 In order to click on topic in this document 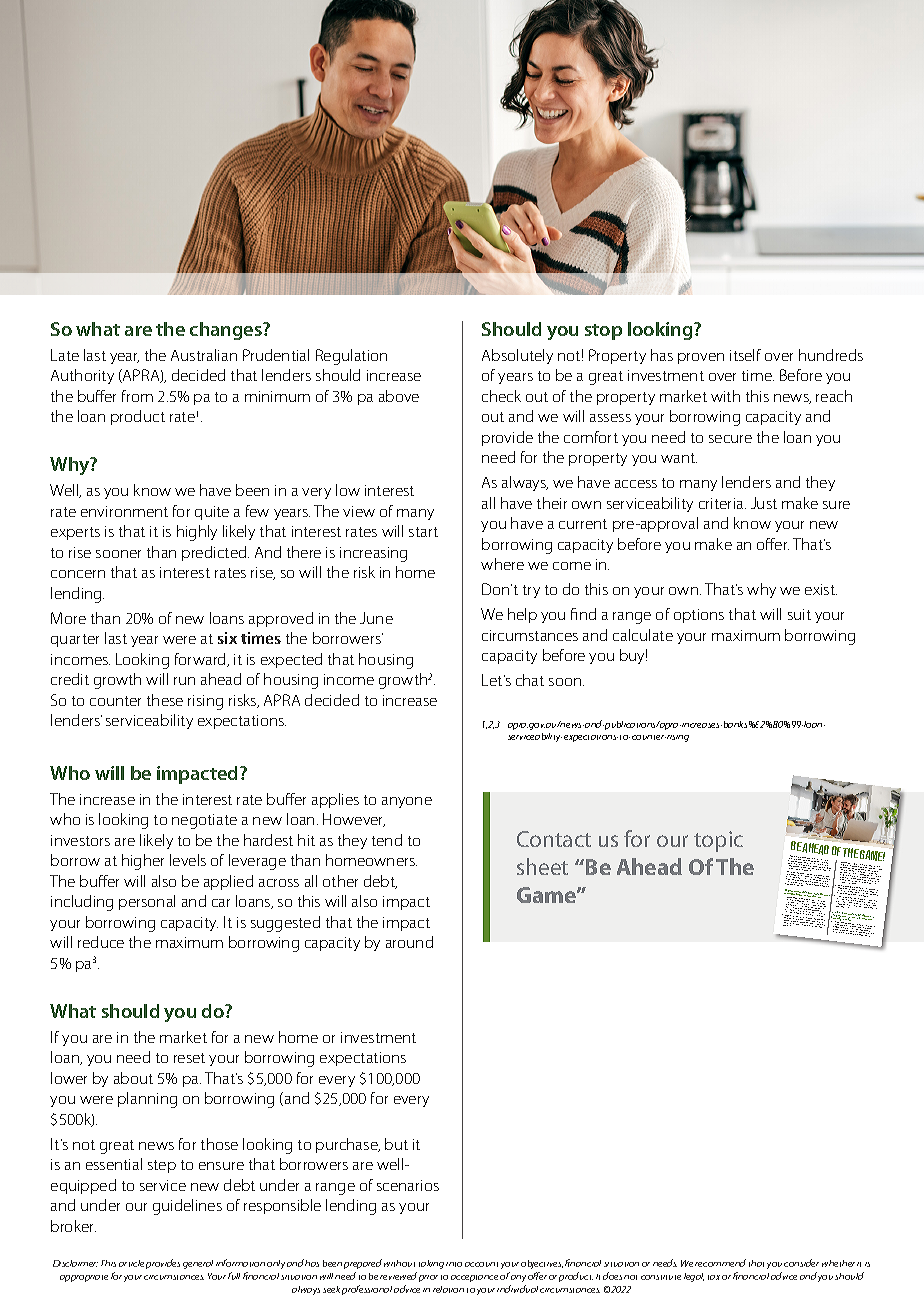, I will do `click(718, 841)`.
